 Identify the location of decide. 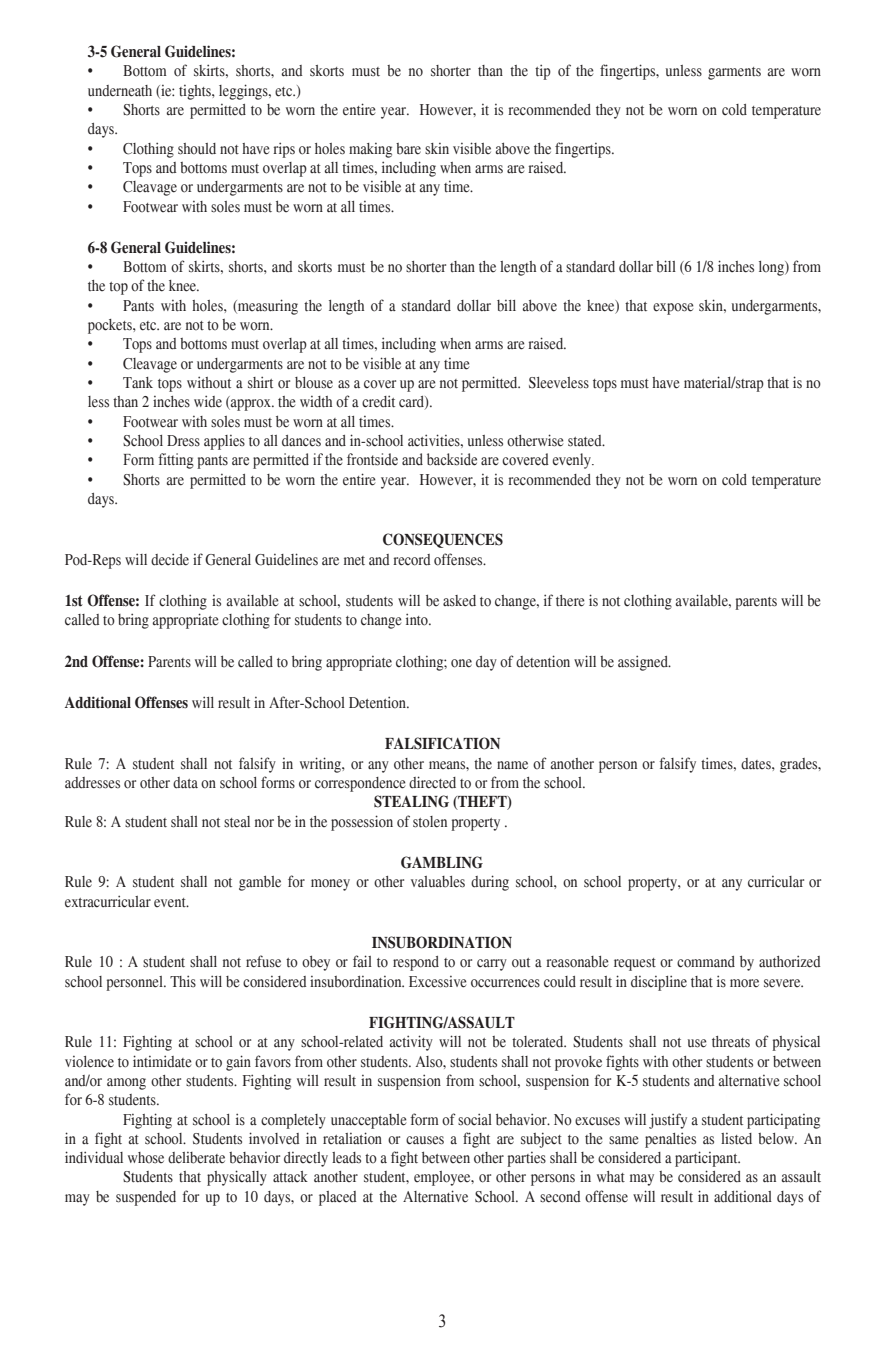
(170, 559).
